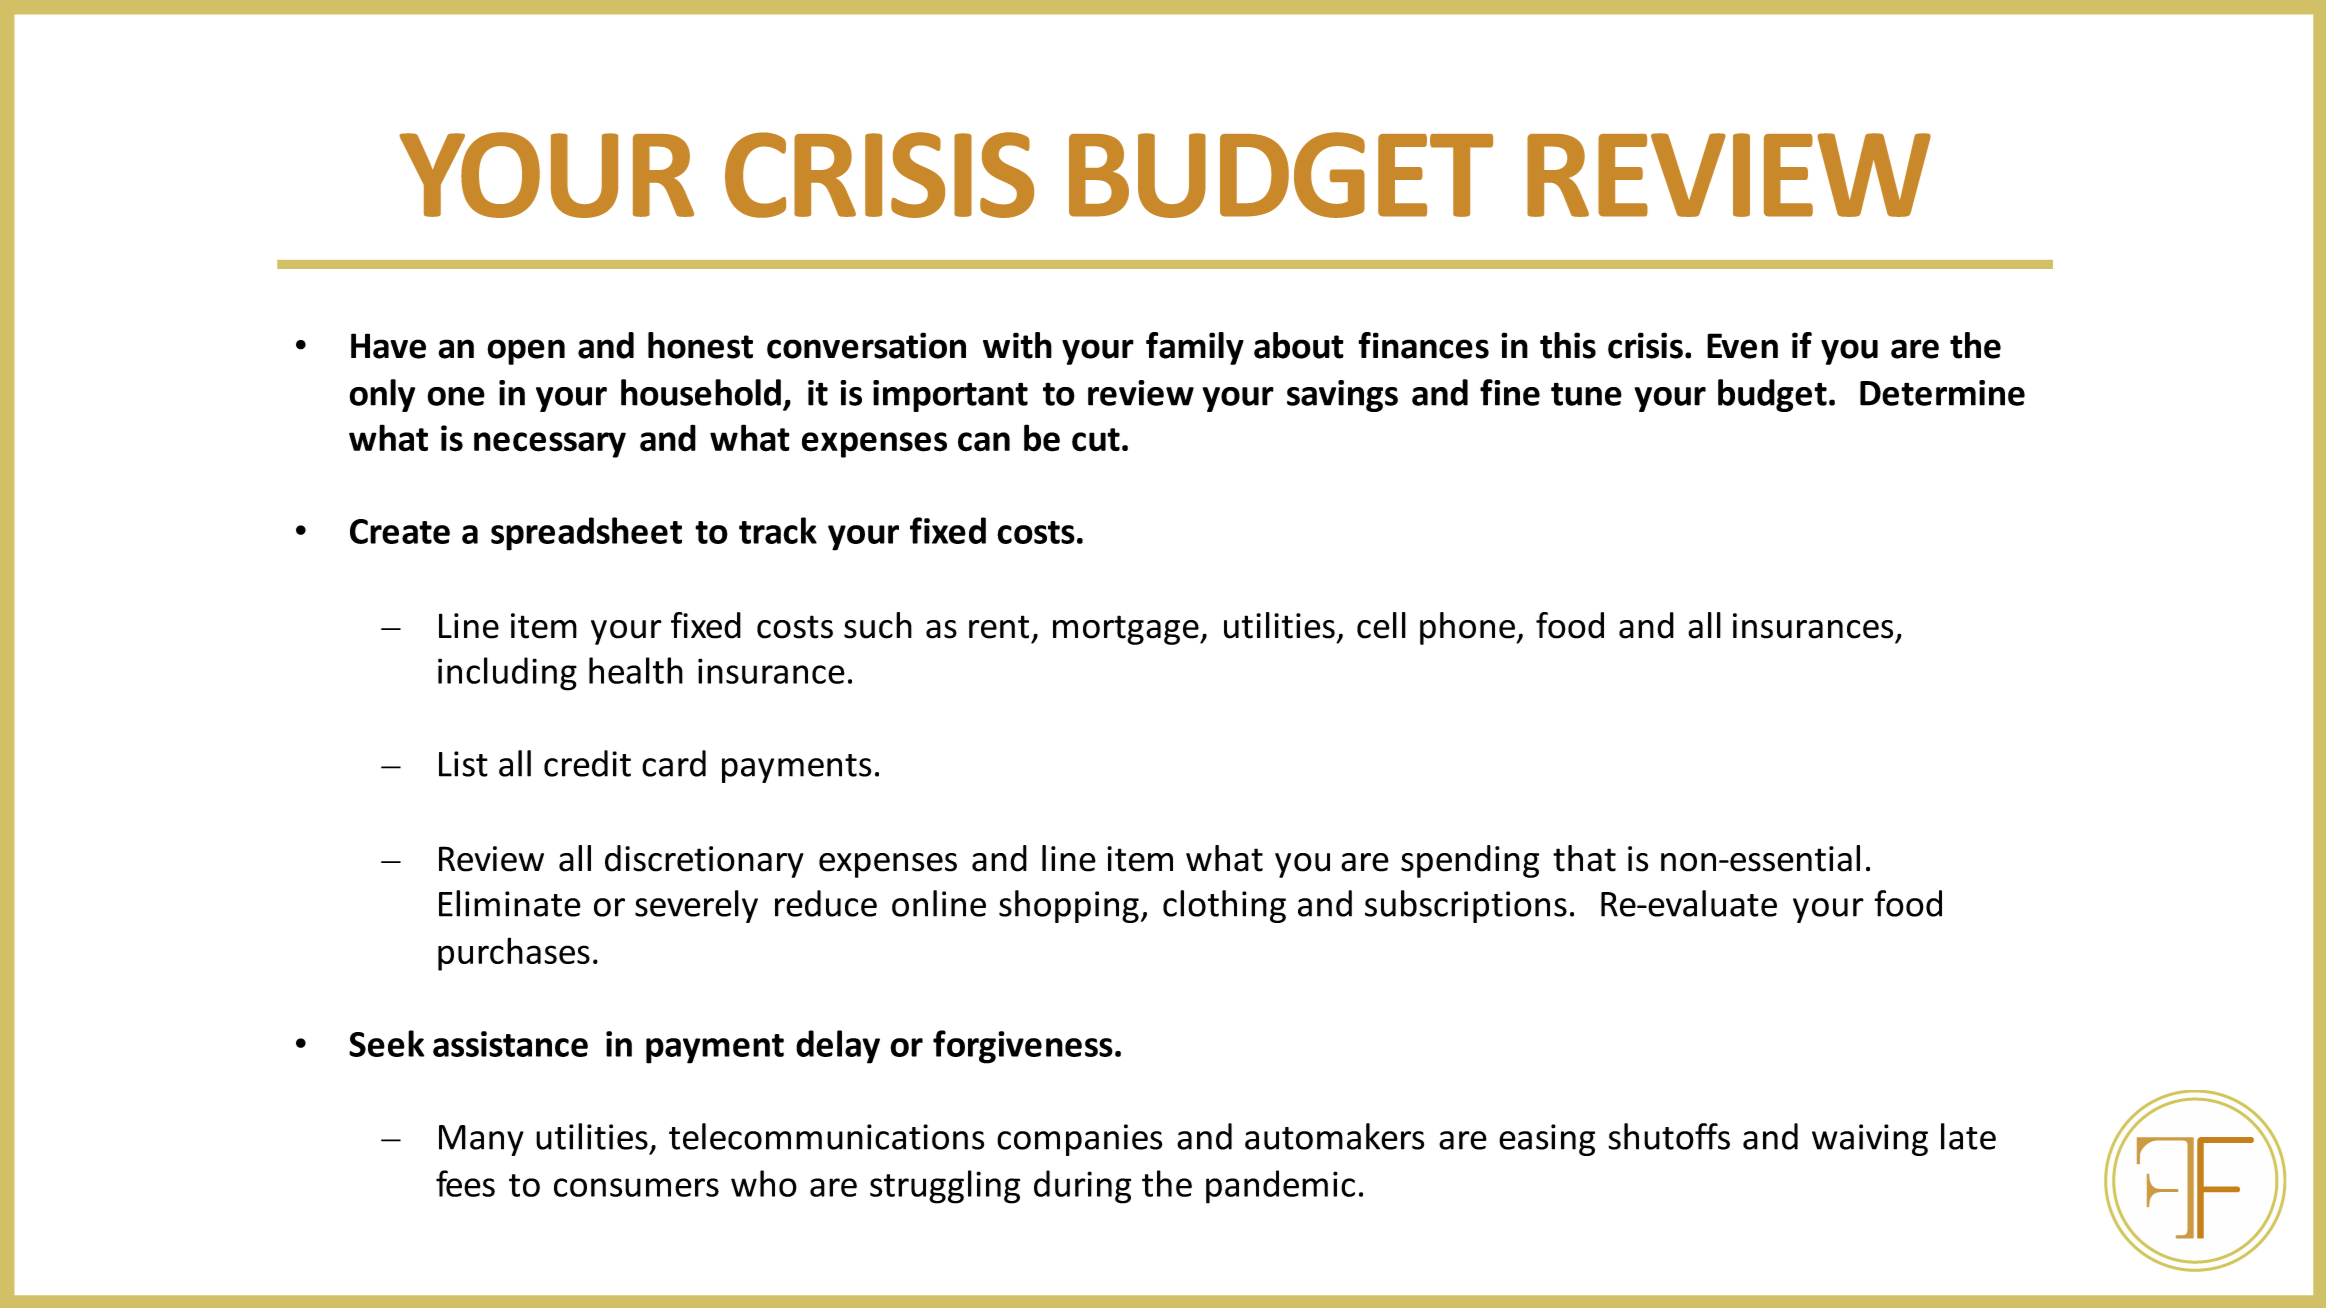  Describe the element at coordinates (1195, 348) in the screenshot. I see `family` at that location.
